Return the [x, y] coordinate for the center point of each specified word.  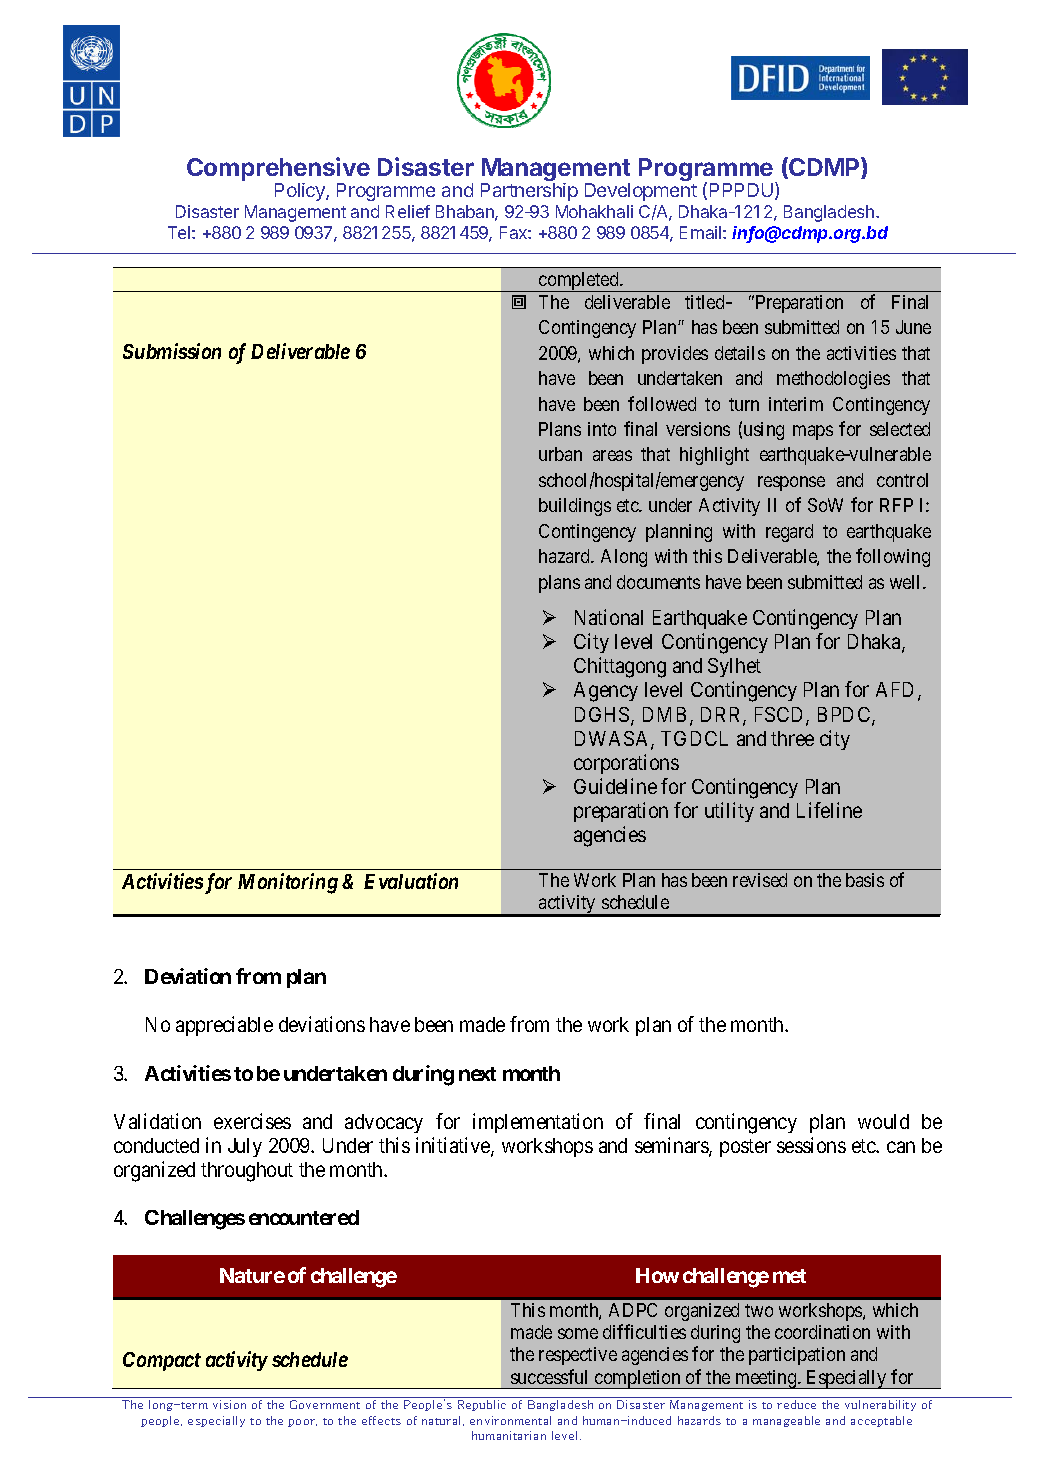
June [913, 327]
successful [549, 1376]
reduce [796, 1404]
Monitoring [288, 883]
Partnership [529, 192]
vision [229, 1404]
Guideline [615, 786]
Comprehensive [278, 170]
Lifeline [829, 810]
